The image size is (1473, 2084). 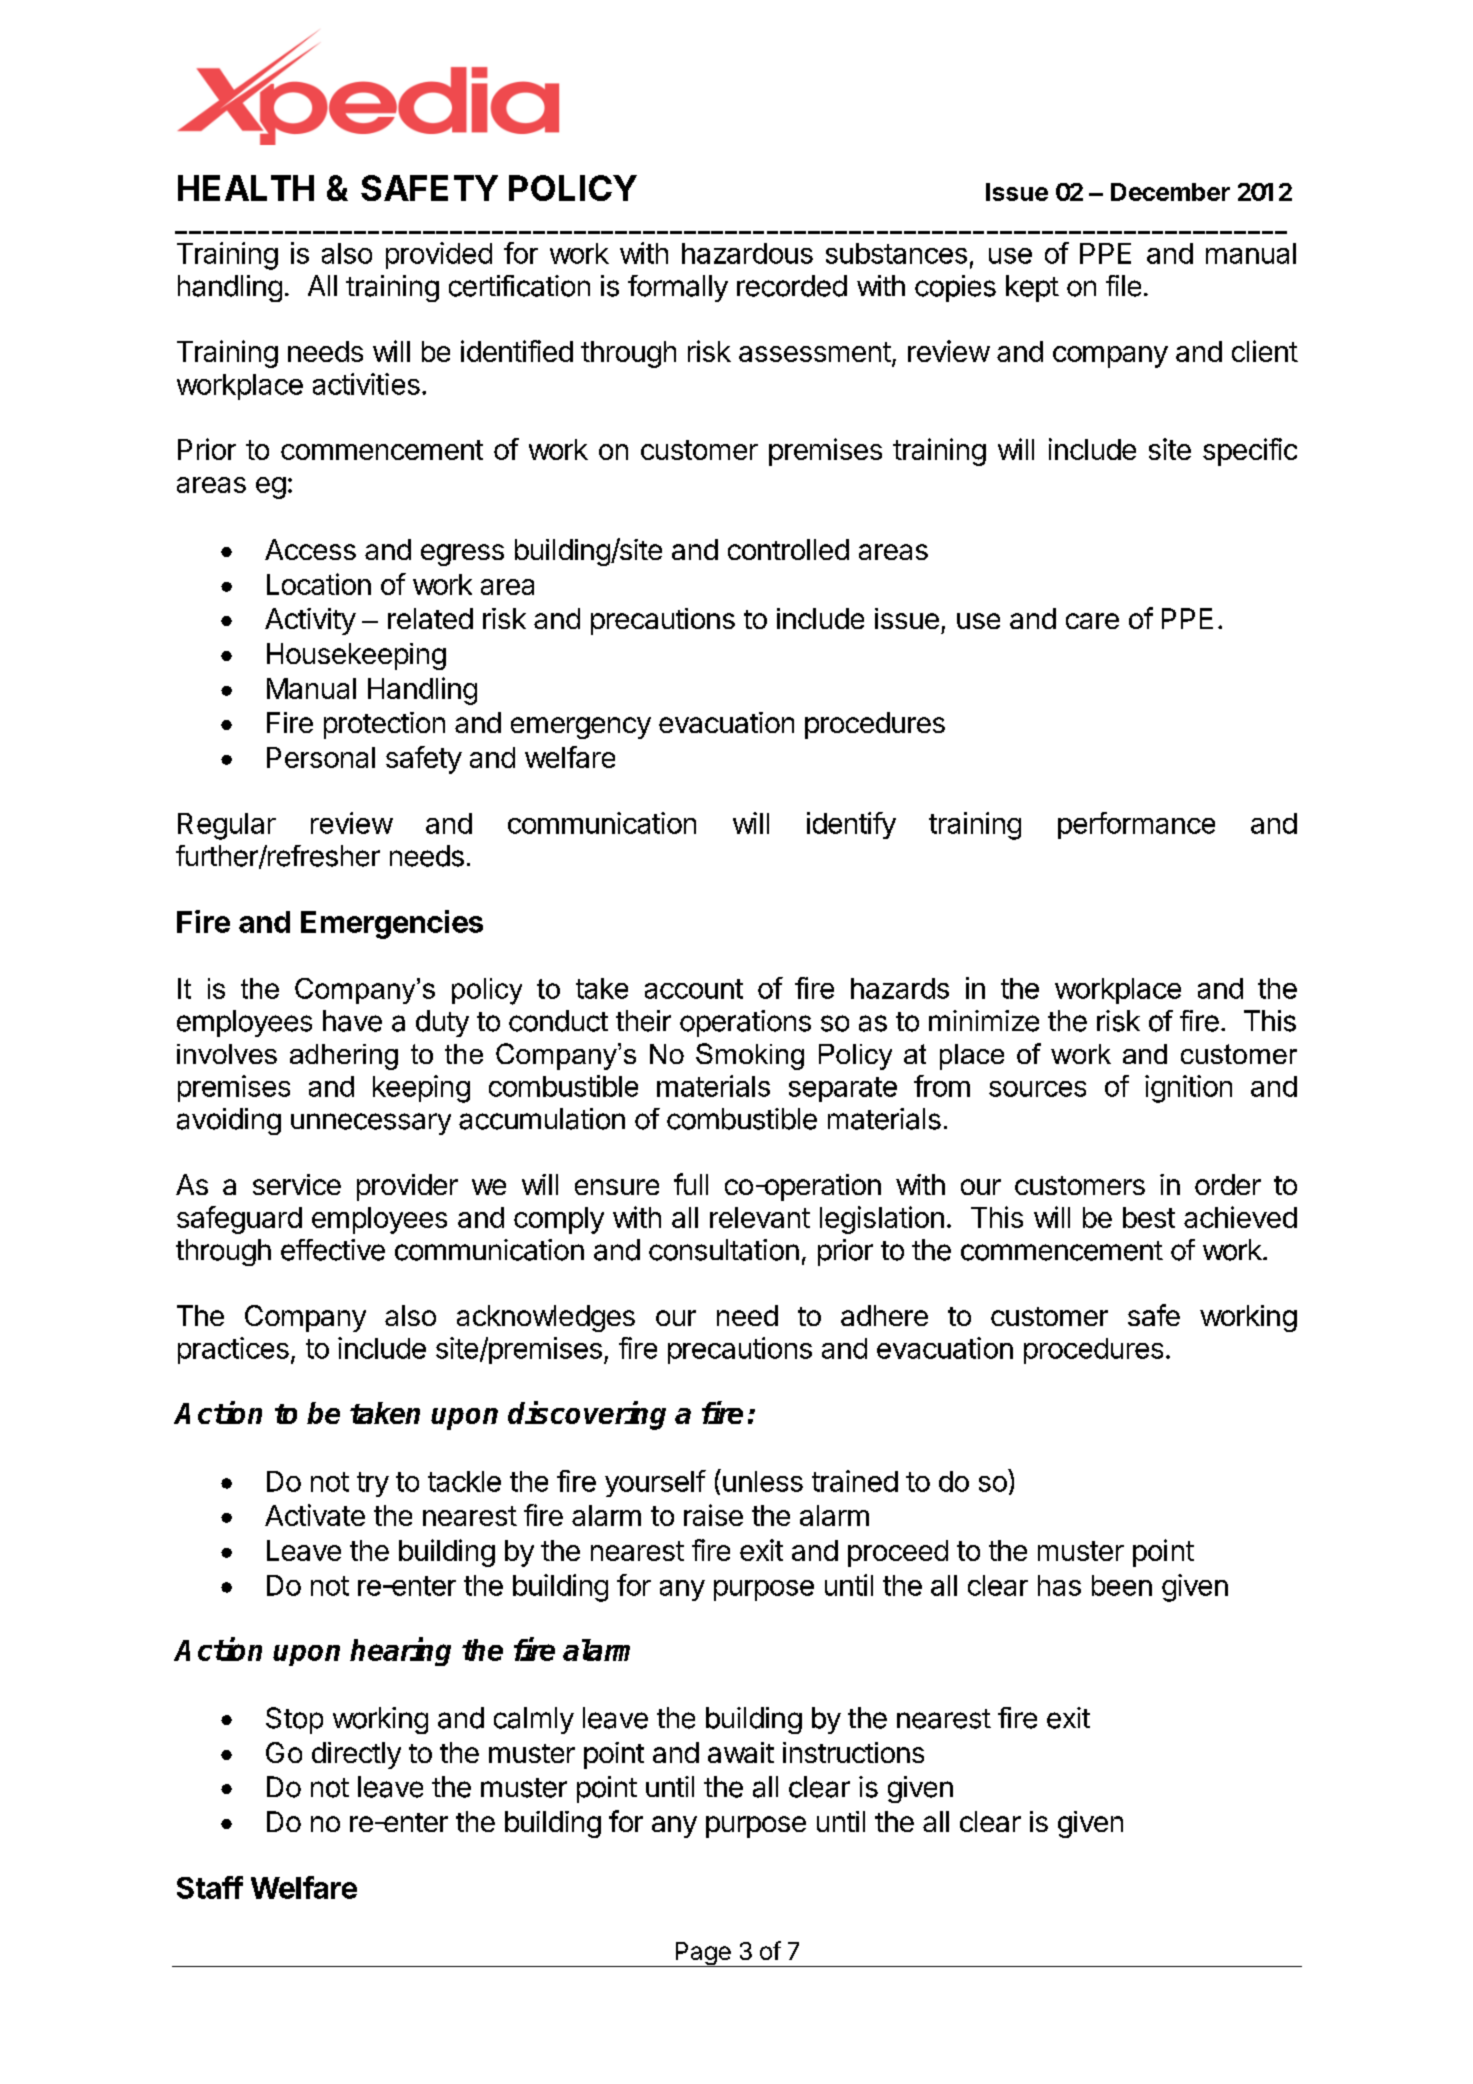 I want to click on provided, so click(x=439, y=255).
